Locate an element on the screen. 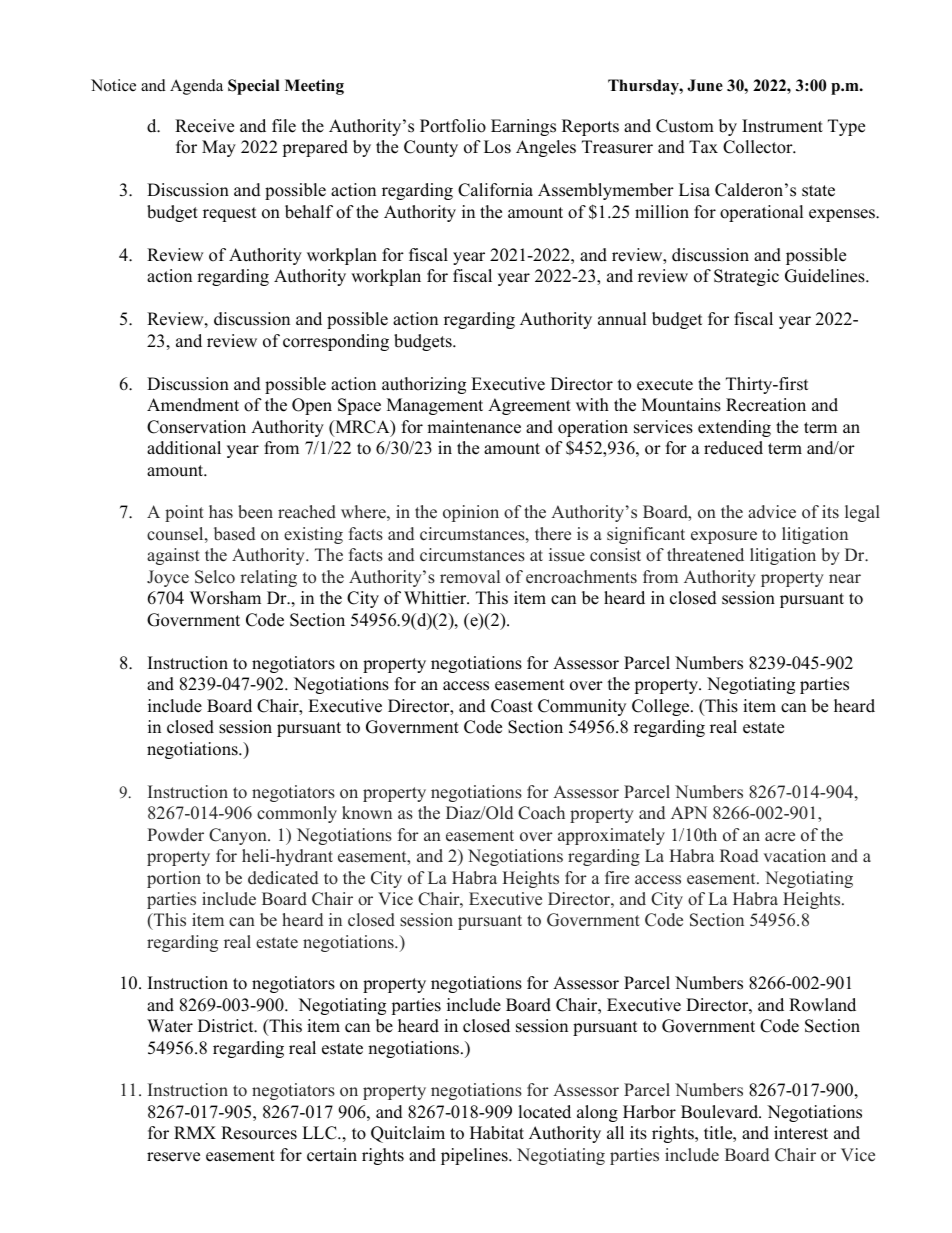 The width and height of the screenshot is (952, 1233). Habitat is located at coordinates (497, 1133).
